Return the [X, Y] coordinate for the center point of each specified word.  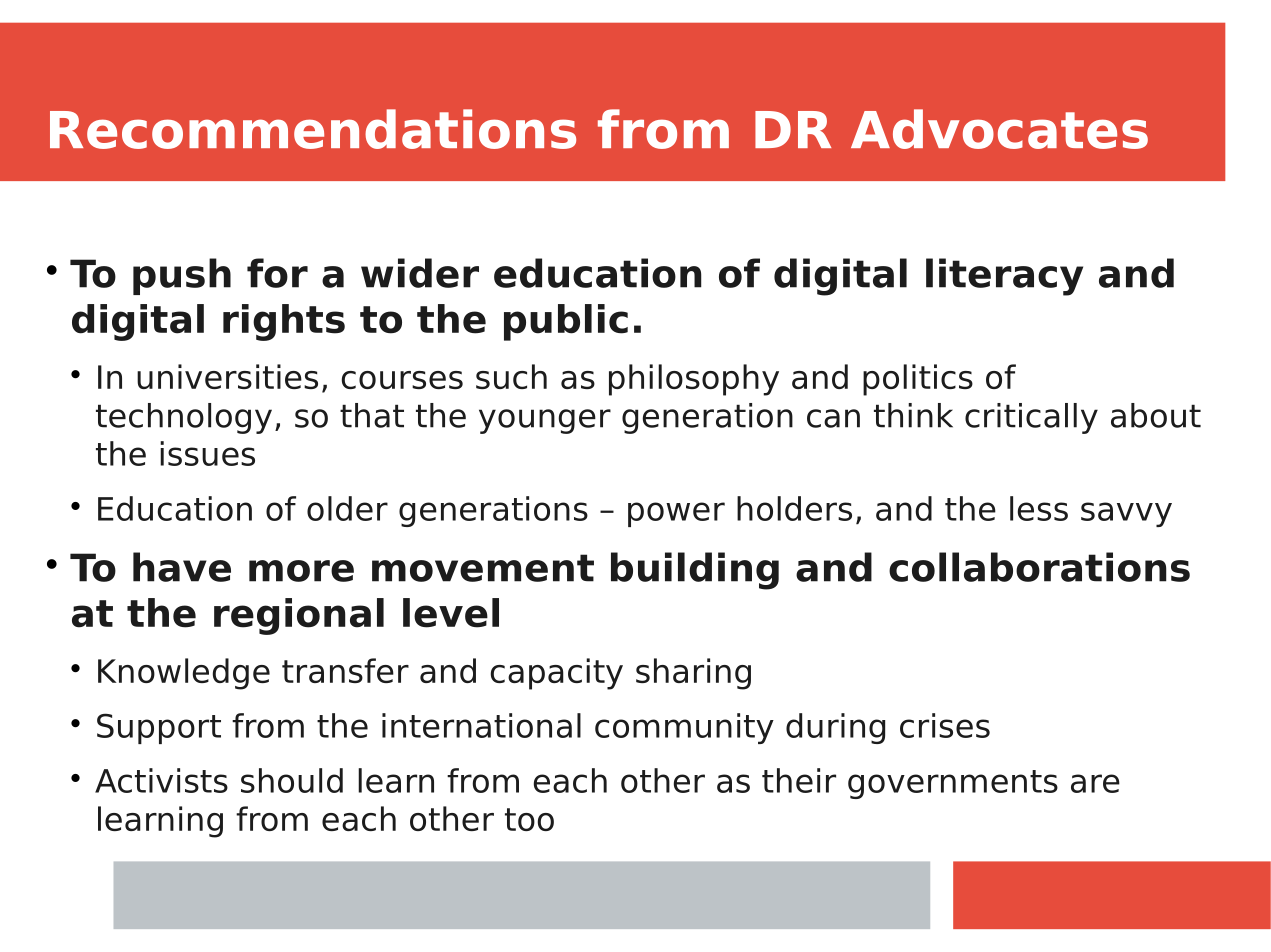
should [292, 780]
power [676, 514]
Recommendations [313, 129]
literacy [1004, 277]
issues [207, 453]
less [1039, 508]
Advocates [999, 129]
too [529, 819]
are [1095, 783]
